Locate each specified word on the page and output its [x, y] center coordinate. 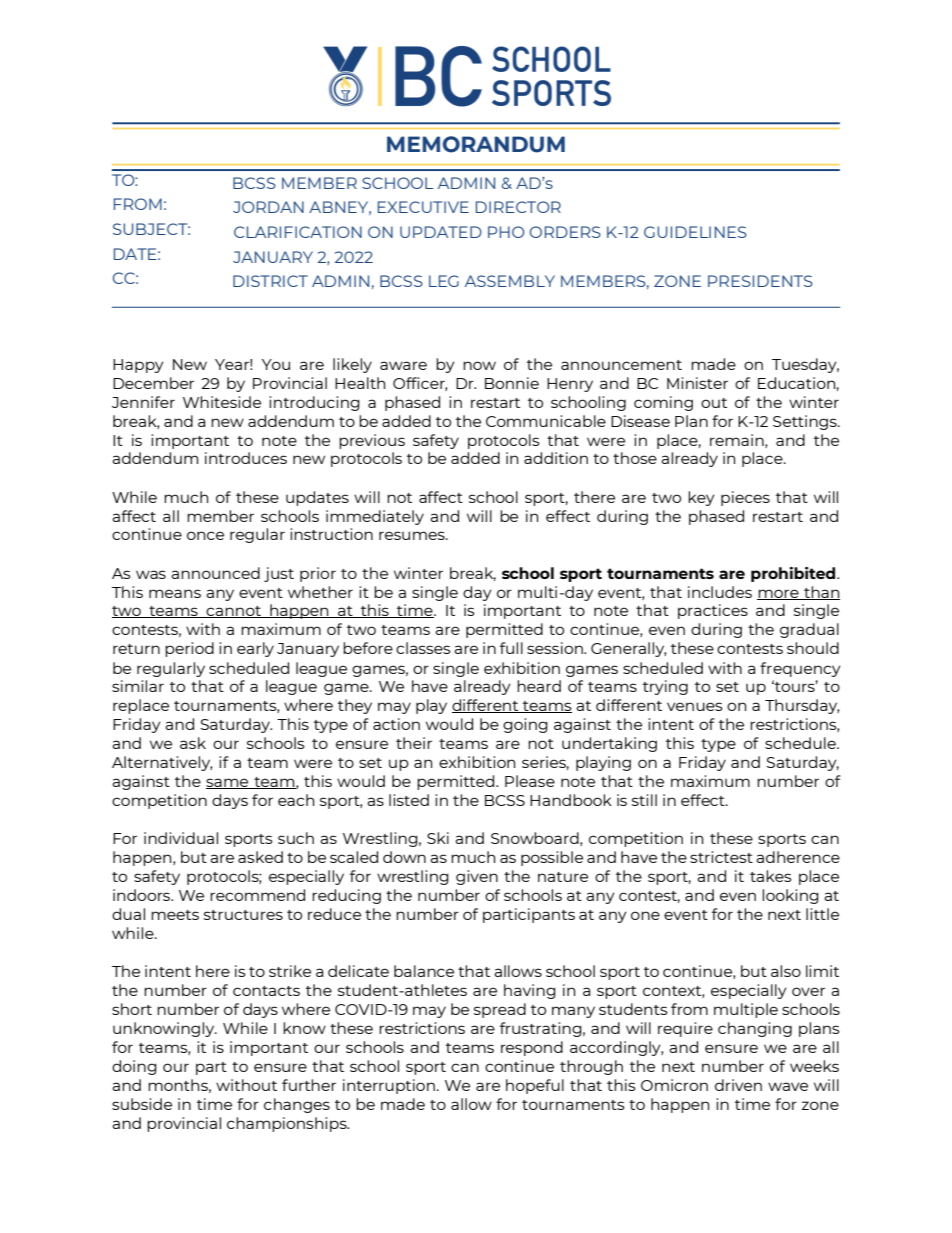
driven [738, 1085]
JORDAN [268, 207]
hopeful [535, 1086]
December [153, 383]
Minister [697, 383]
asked [260, 857]
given [477, 877]
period [189, 649]
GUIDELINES [695, 232]
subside [142, 1104]
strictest [721, 857]
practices [713, 611]
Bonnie [512, 383]
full [511, 648]
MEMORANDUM [476, 144]
